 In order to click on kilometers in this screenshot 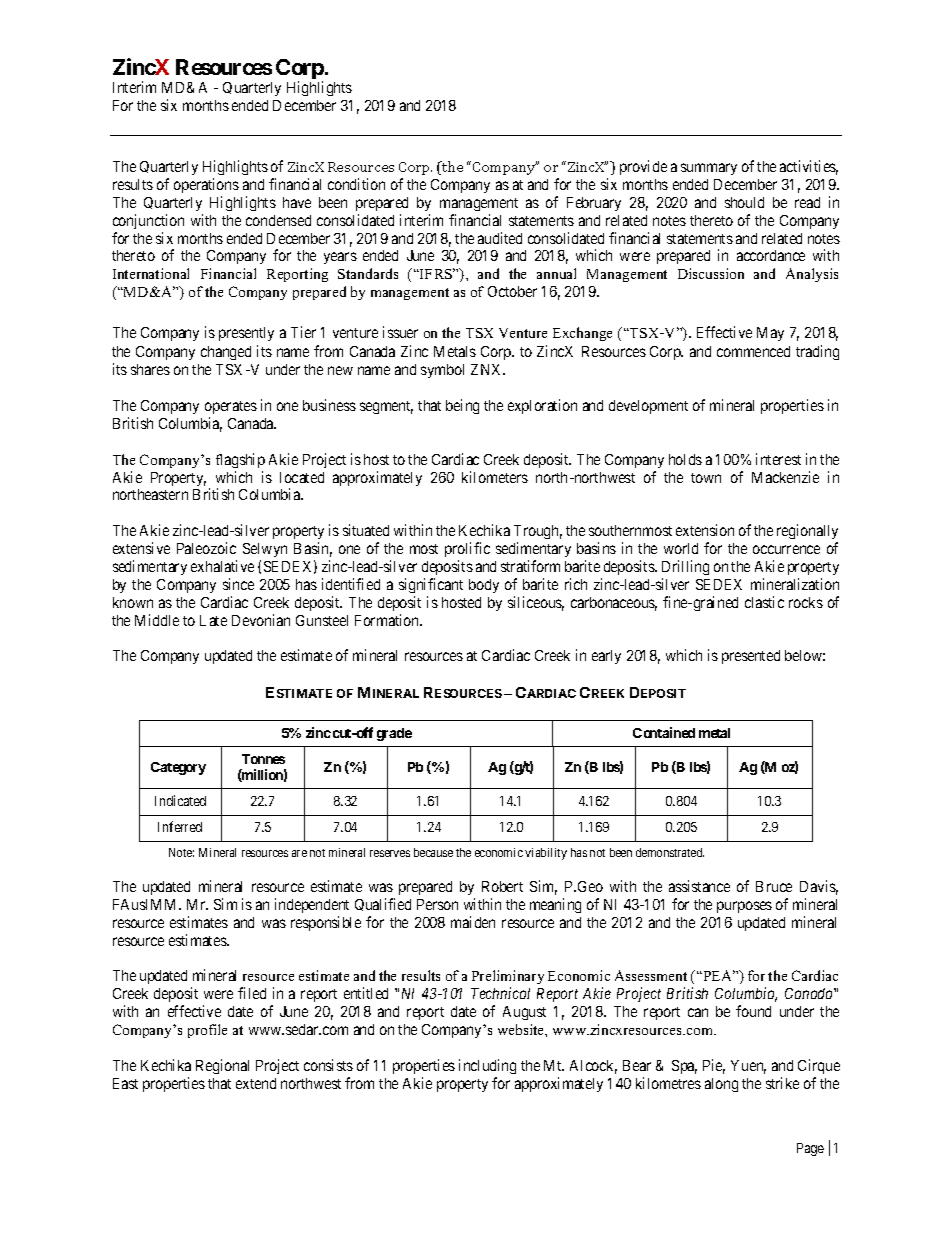, I will do `click(495, 477)`.
